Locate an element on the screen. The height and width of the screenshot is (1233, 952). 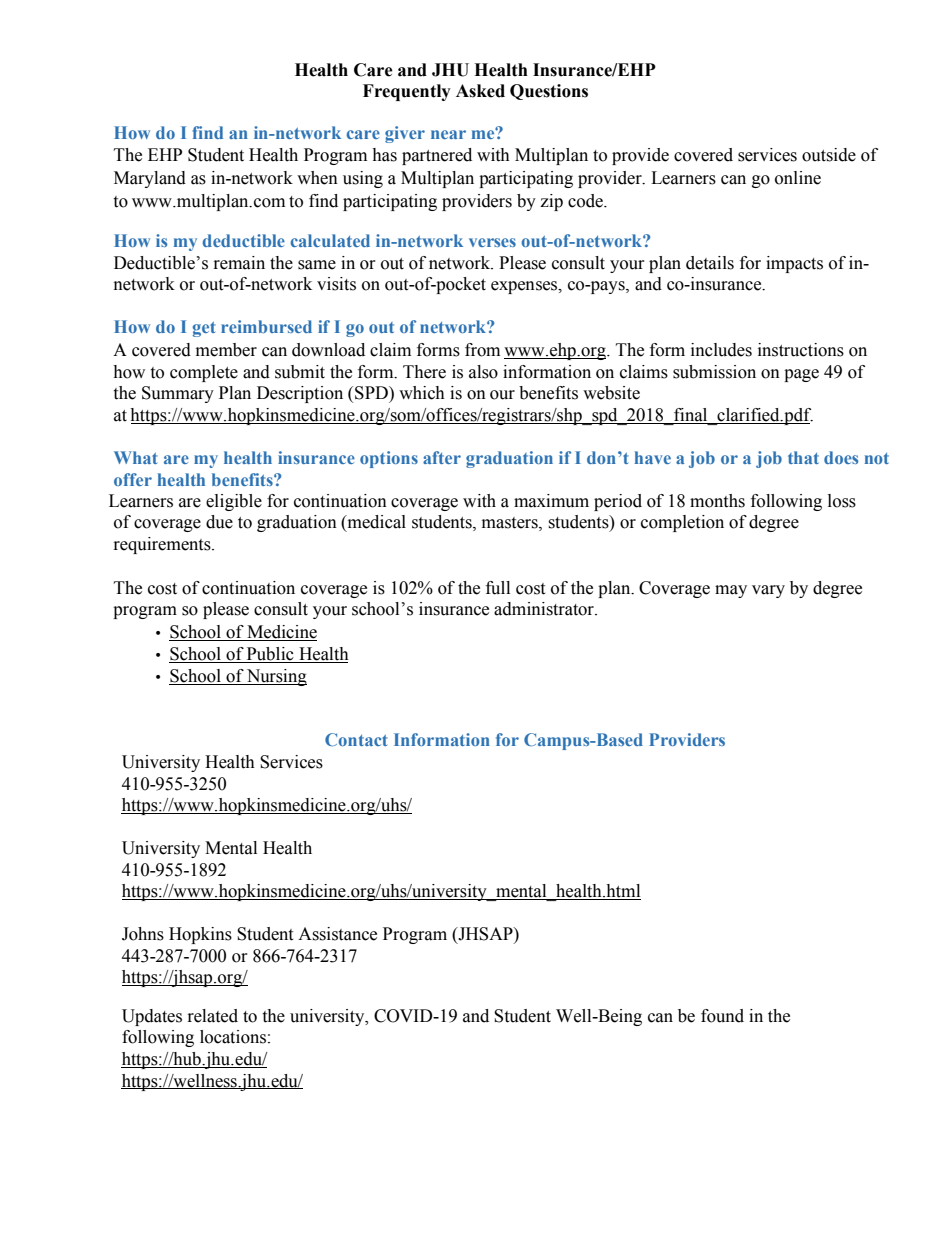
administrator is located at coordinates (545, 609).
